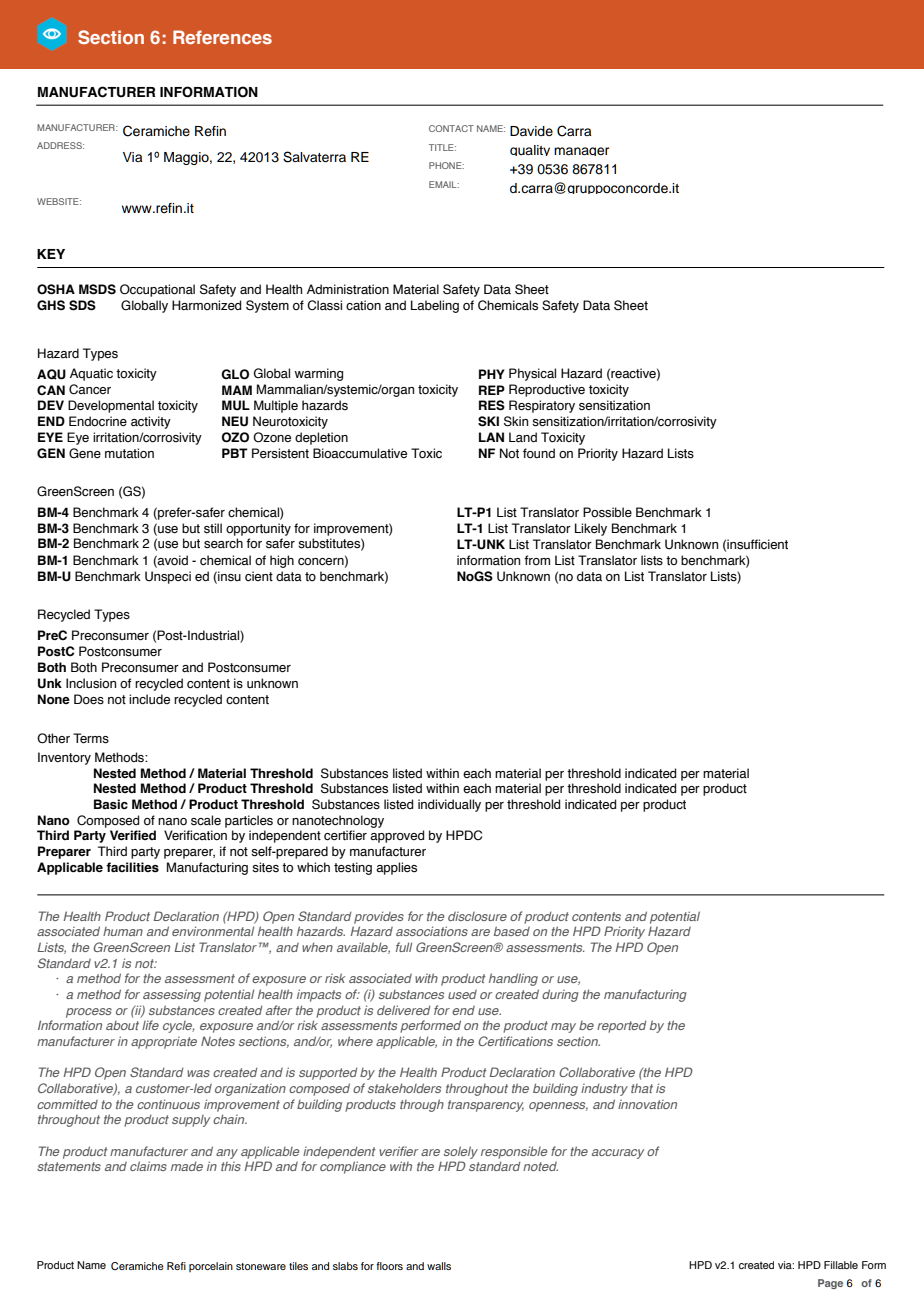 The image size is (924, 1308). What do you see at coordinates (622, 1026) in the screenshot?
I see `reported` at bounding box center [622, 1026].
